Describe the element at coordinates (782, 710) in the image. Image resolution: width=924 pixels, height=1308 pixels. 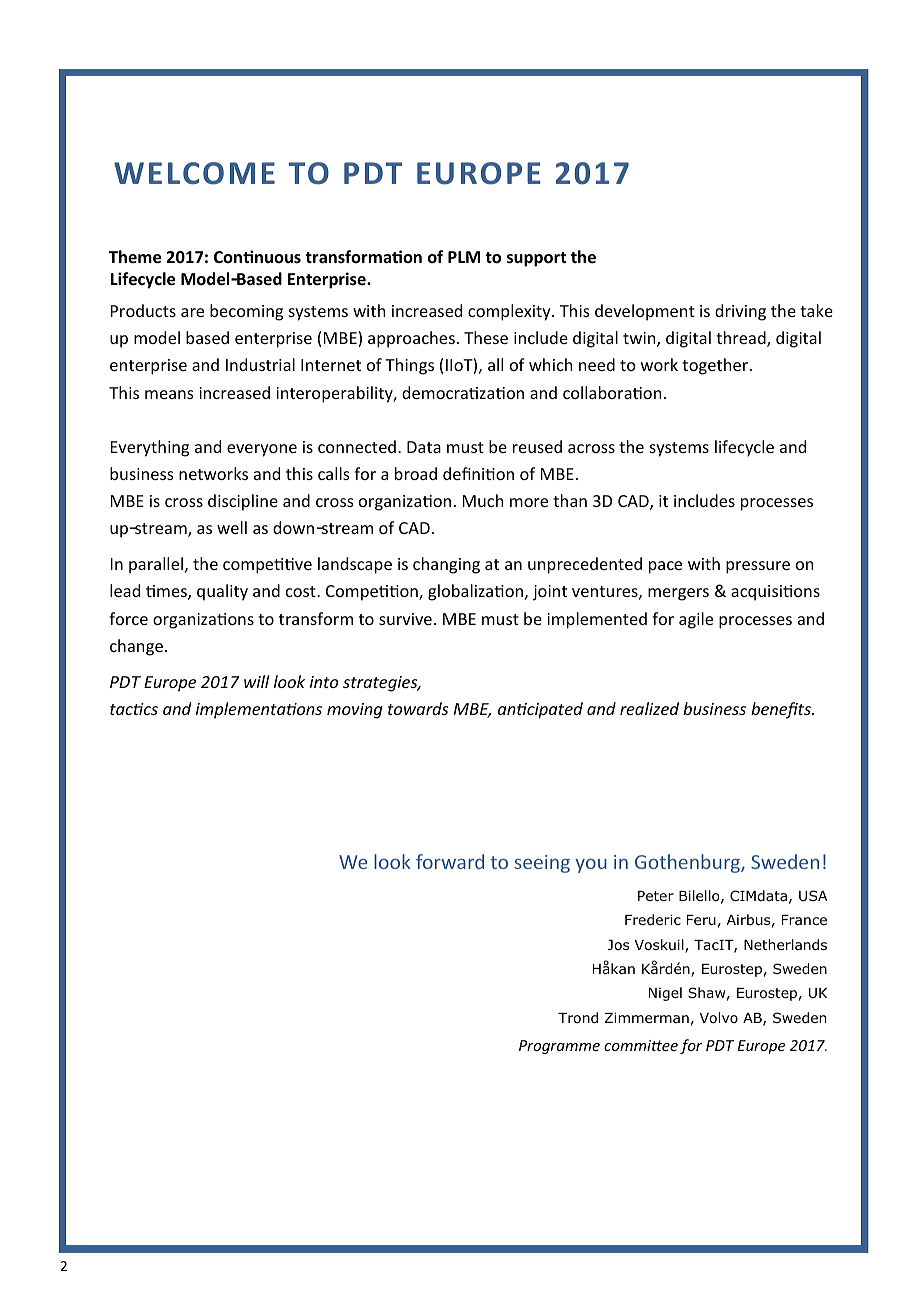
I see `benefits` at that location.
